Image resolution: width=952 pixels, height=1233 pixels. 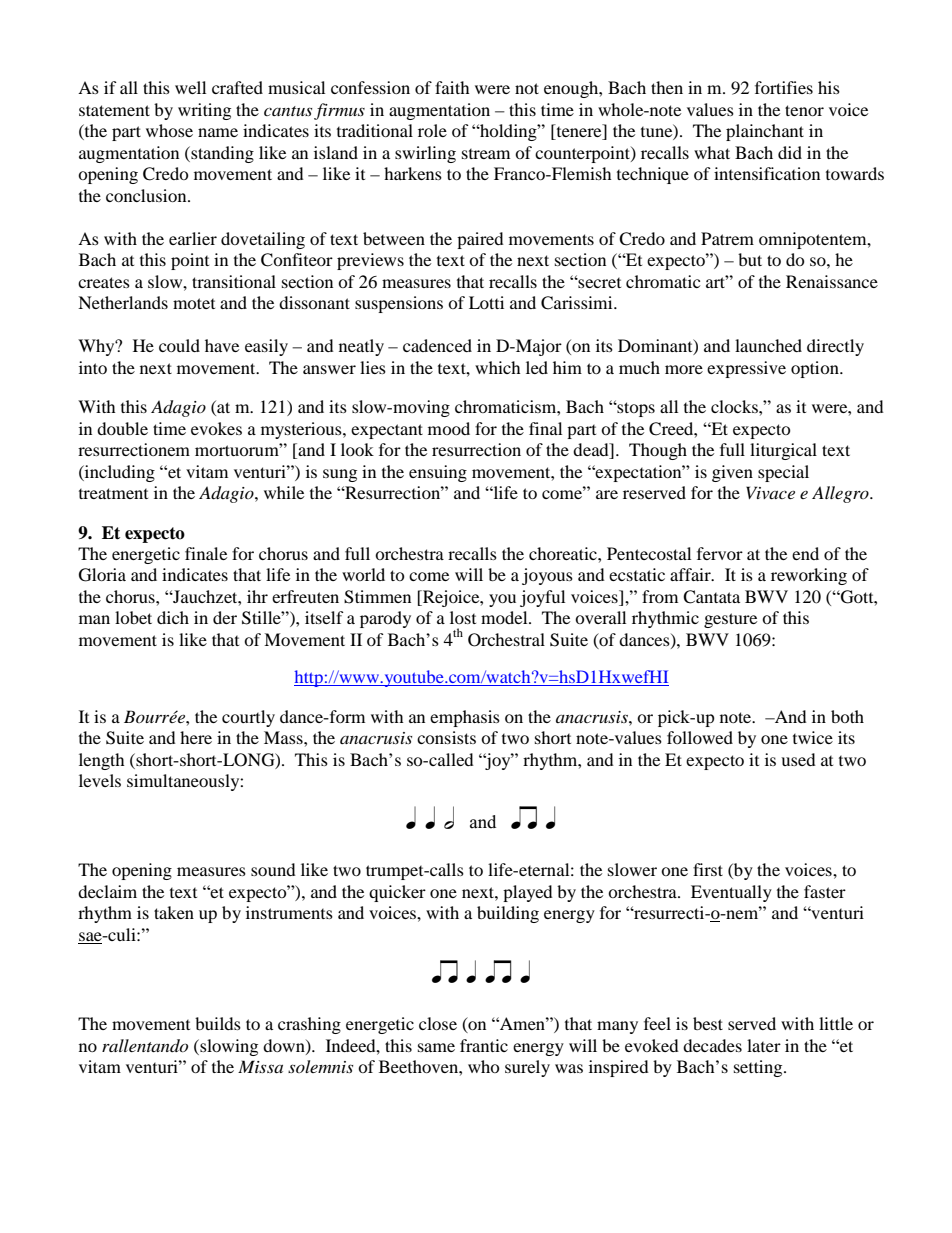 I want to click on reworking, so click(x=809, y=576).
